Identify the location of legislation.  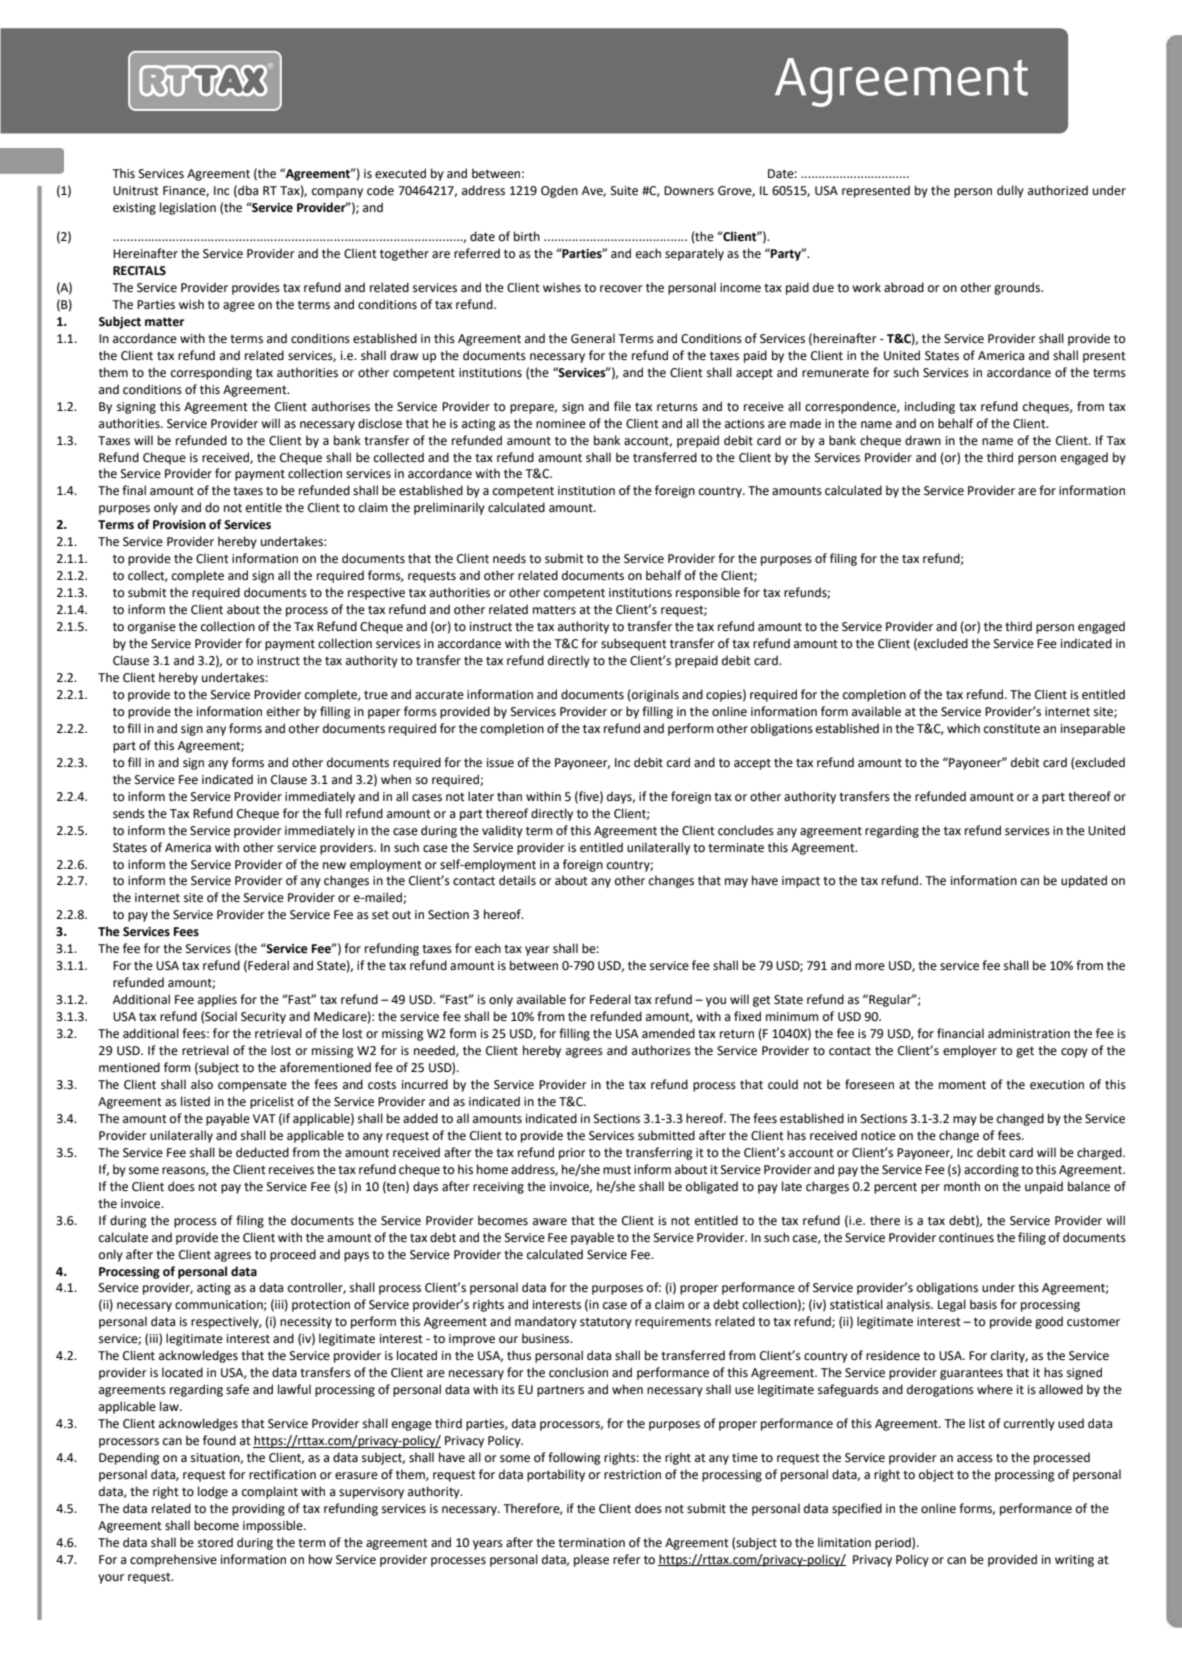
(188, 208).
